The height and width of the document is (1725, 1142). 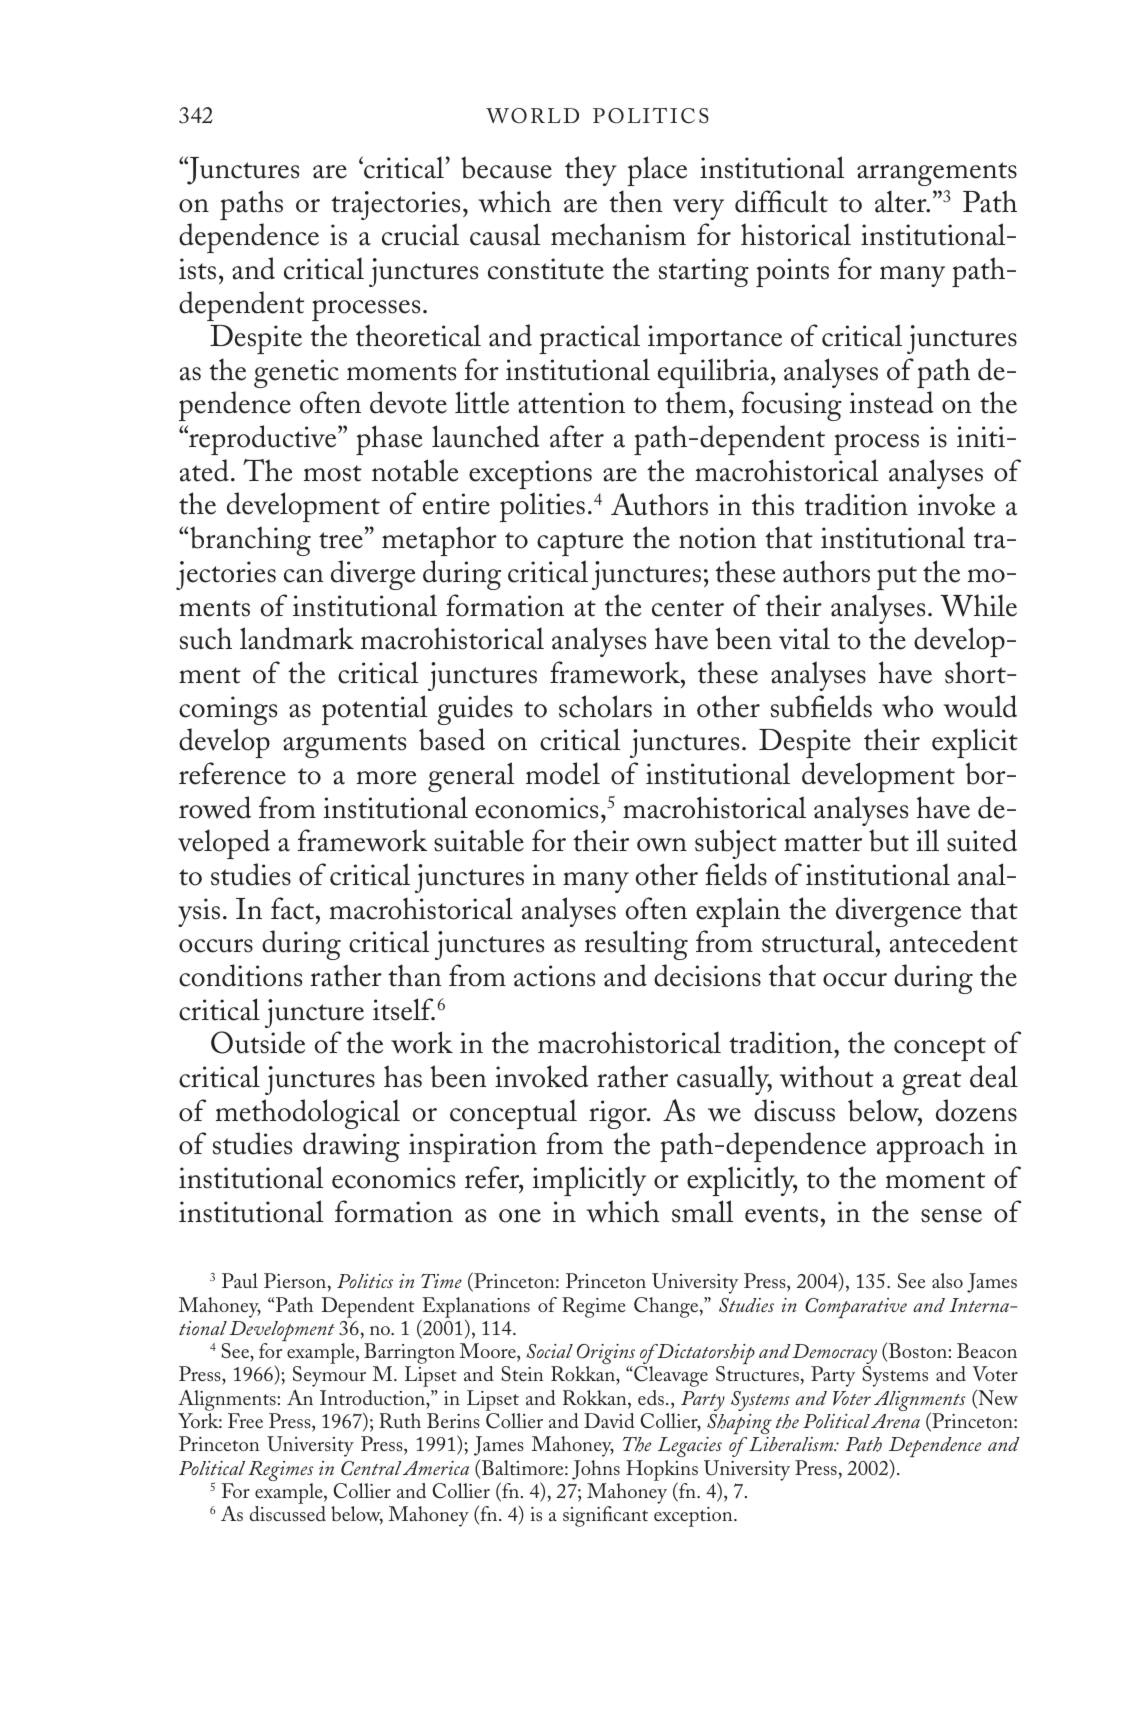 What do you see at coordinates (897, 578) in the document?
I see `put` at bounding box center [897, 578].
